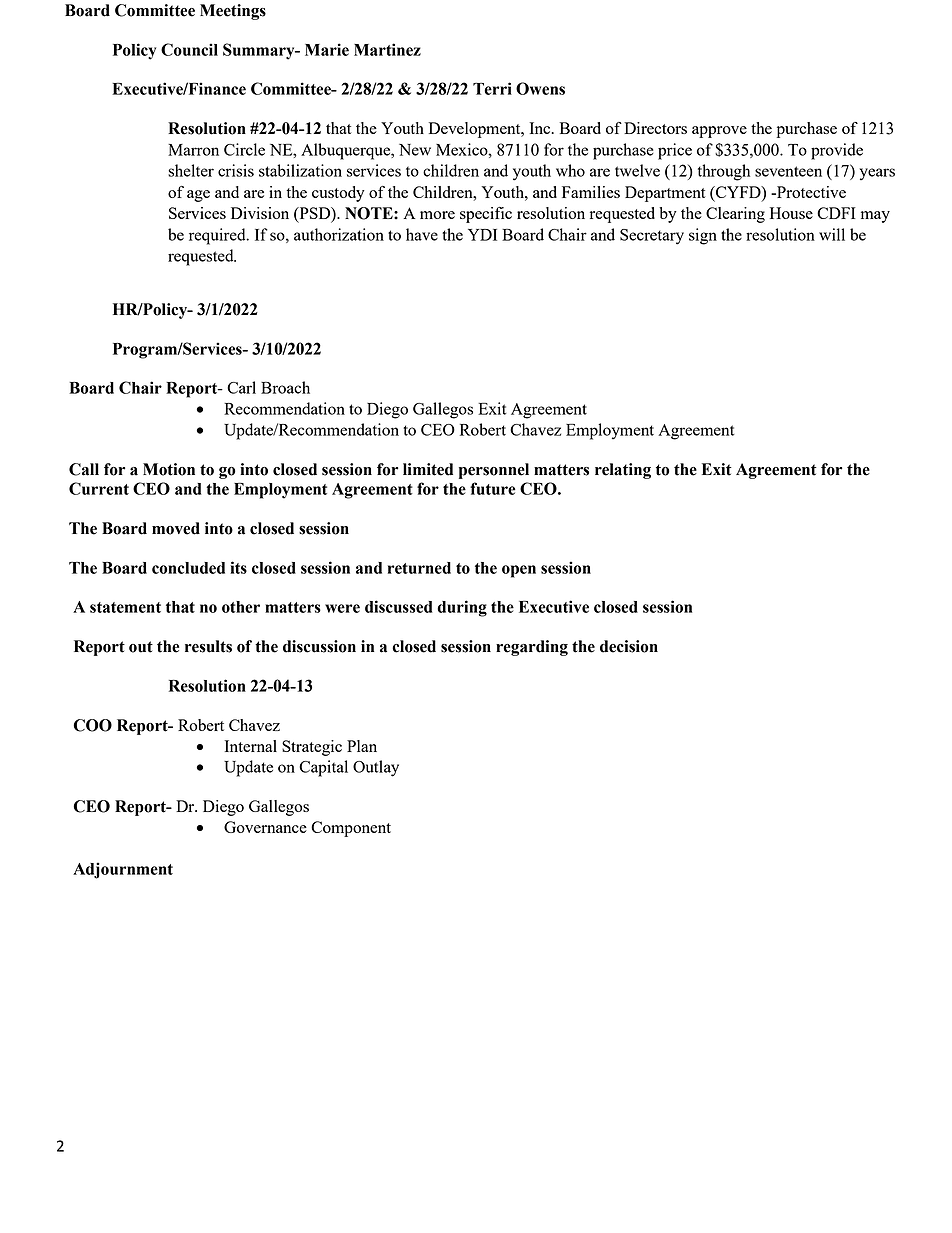 The width and height of the screenshot is (952, 1233). I want to click on open, so click(519, 571).
